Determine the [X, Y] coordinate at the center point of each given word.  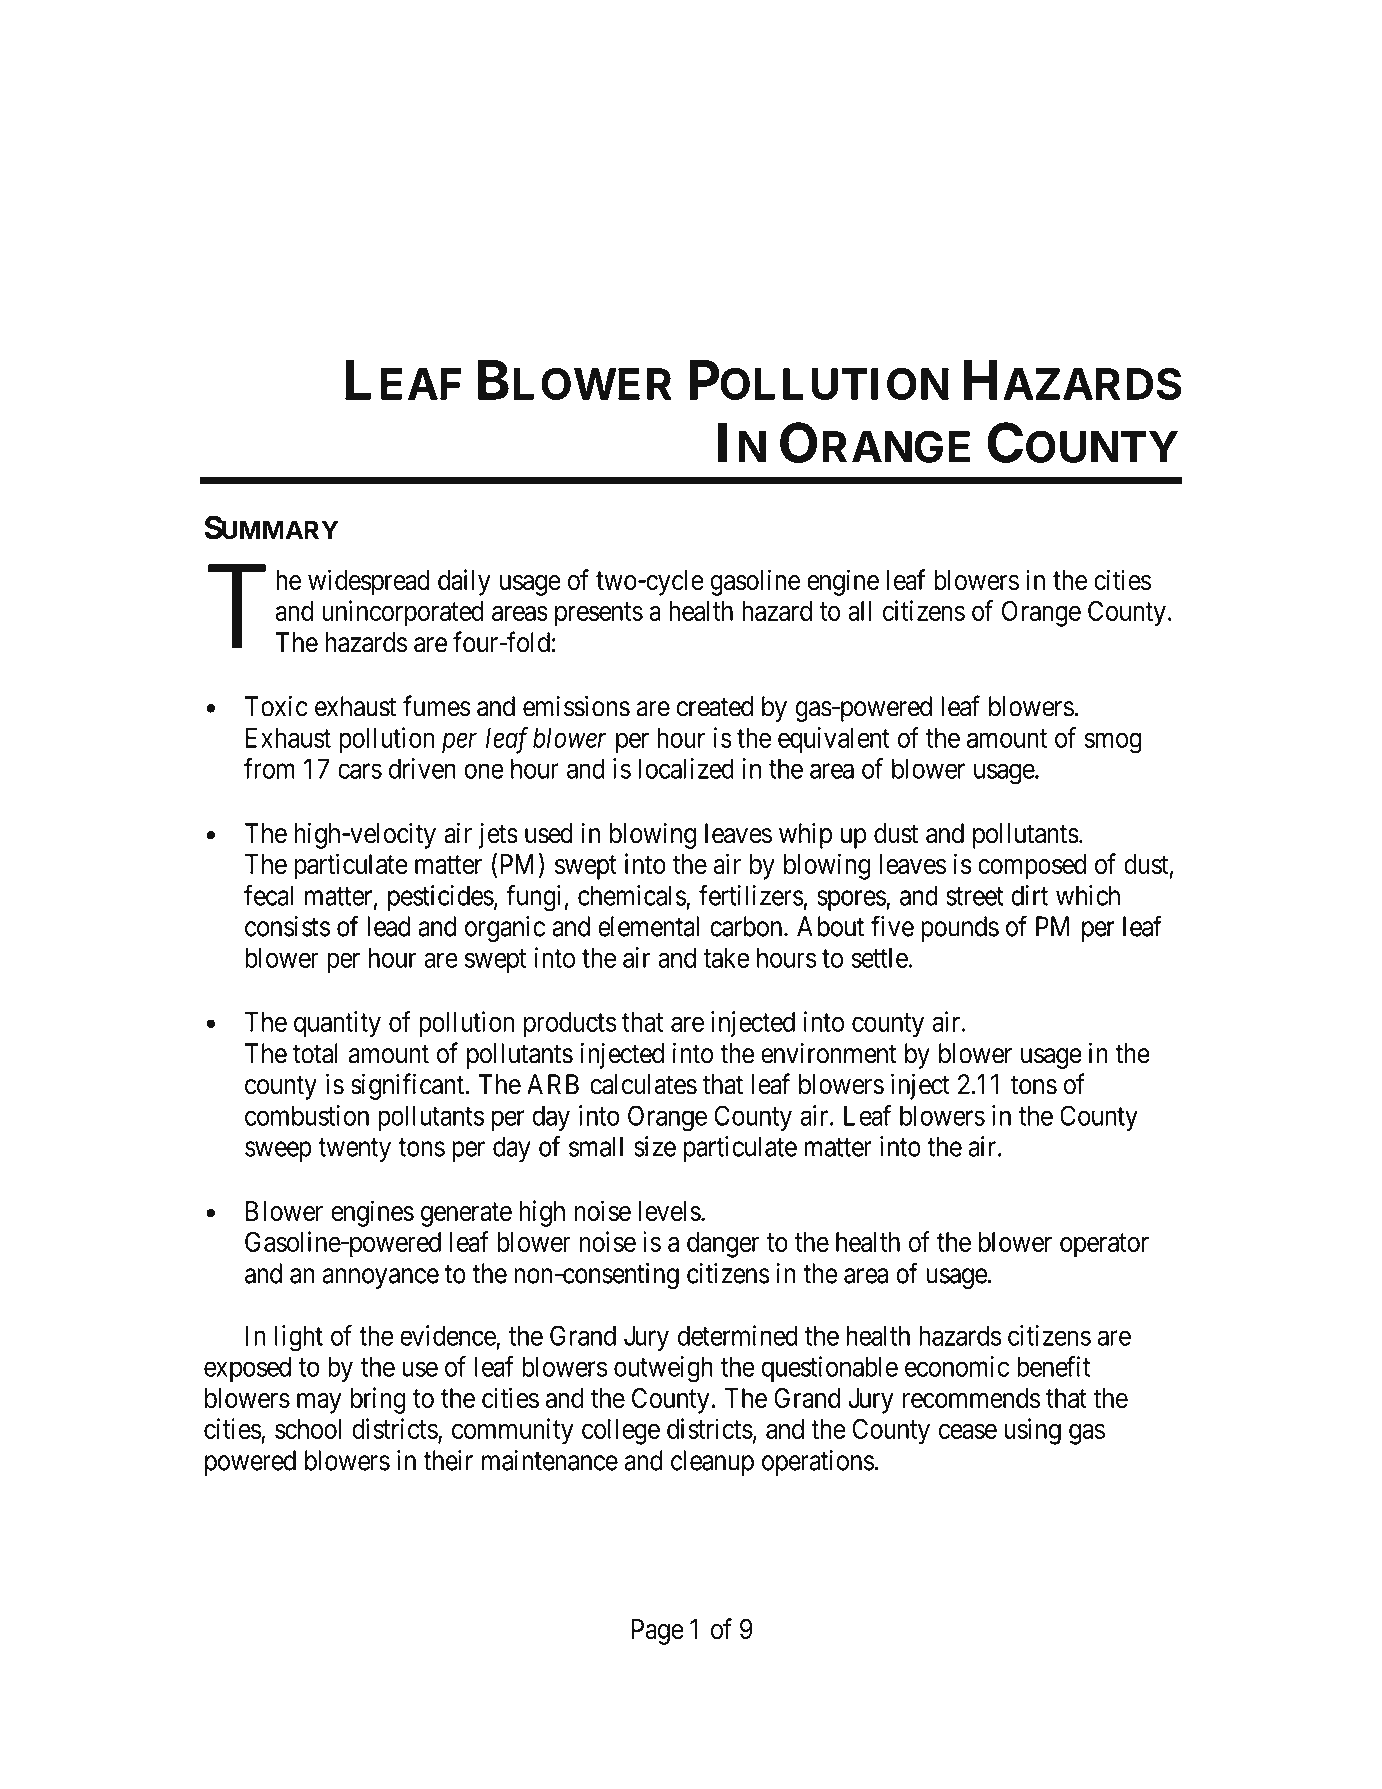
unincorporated [403, 613]
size [655, 1146]
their [448, 1460]
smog [1113, 743]
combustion [307, 1115]
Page [658, 1632]
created [715, 706]
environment [828, 1053]
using [1032, 1431]
